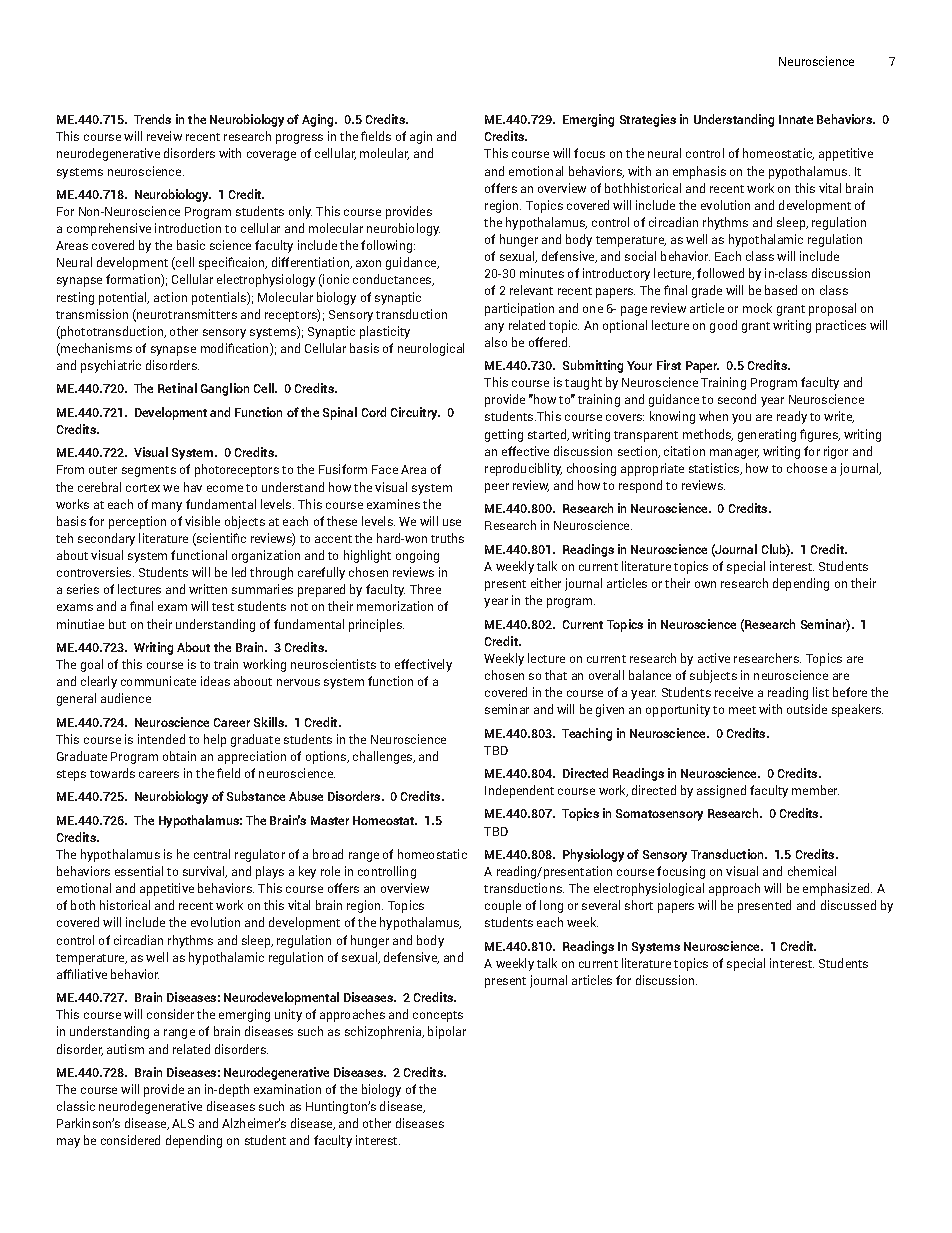 This screenshot has width=952, height=1233. What do you see at coordinates (164, 136) in the screenshot?
I see `reveiw` at bounding box center [164, 136].
